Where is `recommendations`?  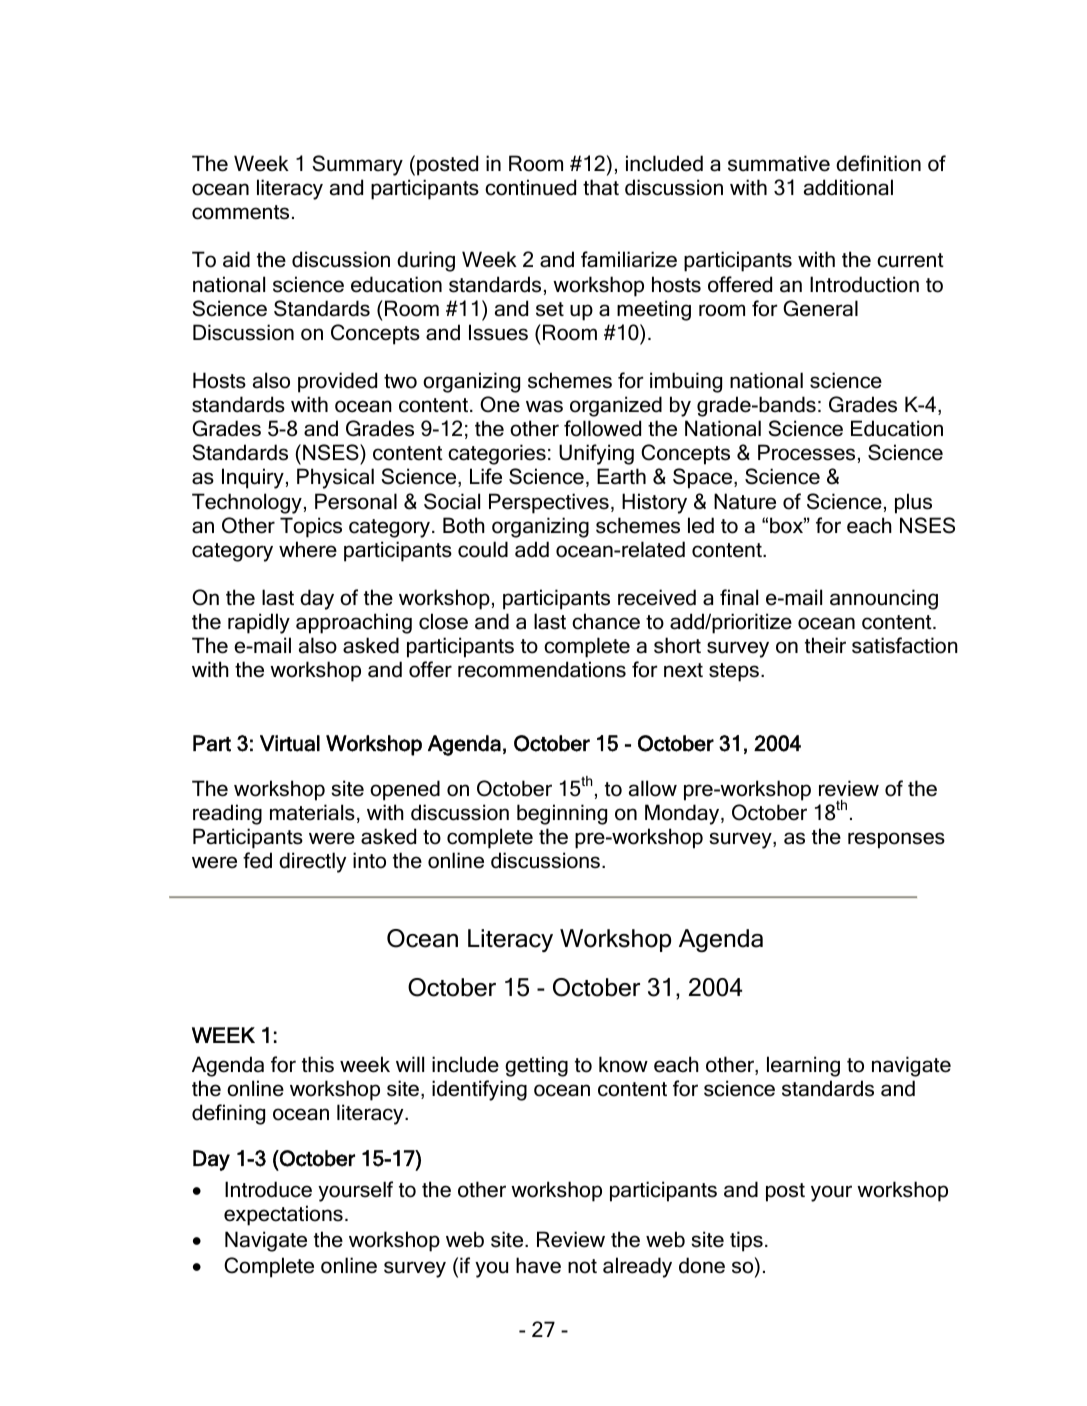
recommendations is located at coordinates (542, 669).
